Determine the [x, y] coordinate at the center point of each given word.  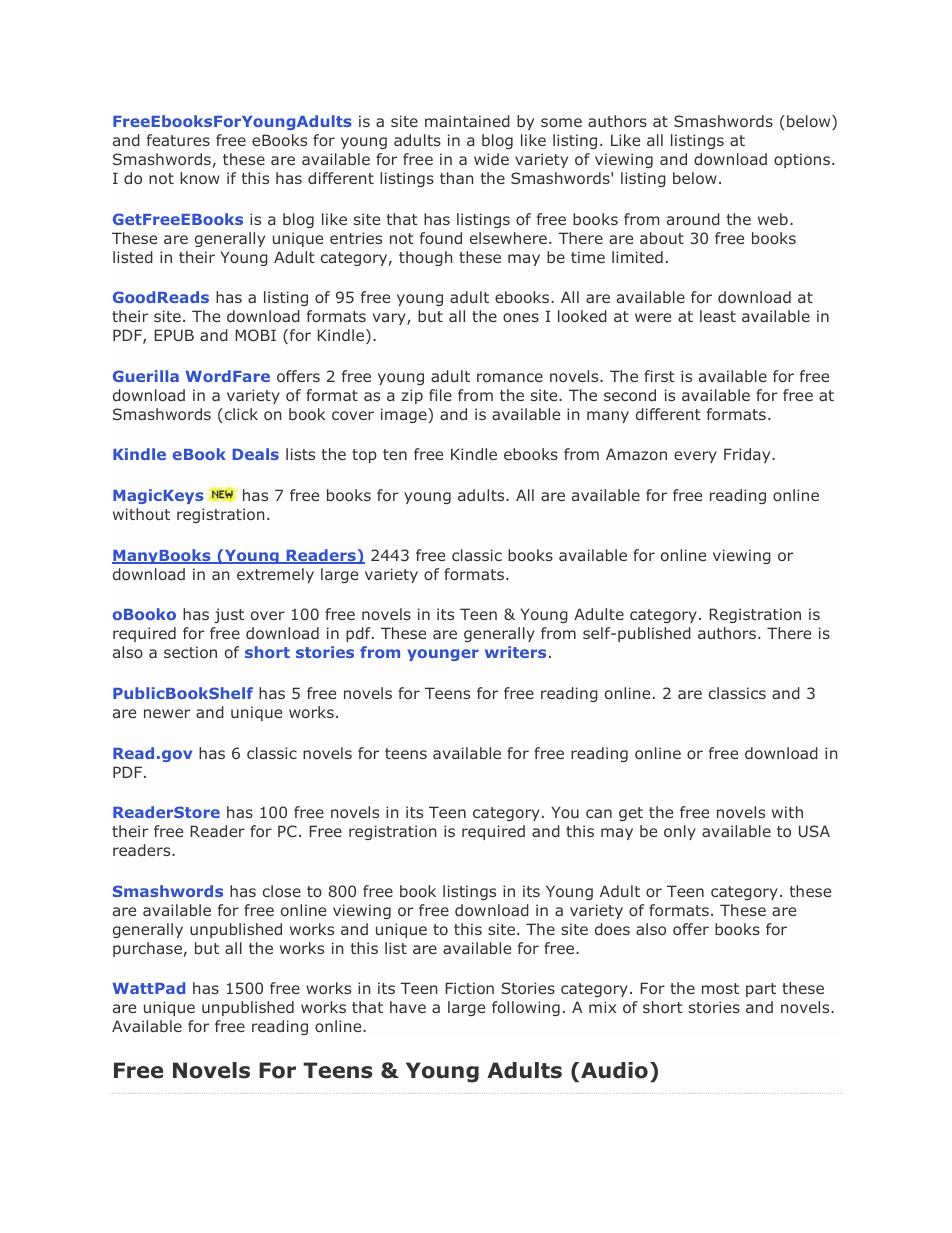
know [200, 178]
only [680, 832]
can [599, 813]
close [282, 891]
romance [510, 377]
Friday [748, 455]
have [408, 1007]
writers [515, 652]
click [240, 414]
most [720, 988]
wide [491, 159]
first [659, 376]
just [229, 615]
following [526, 1008]
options [803, 160]
